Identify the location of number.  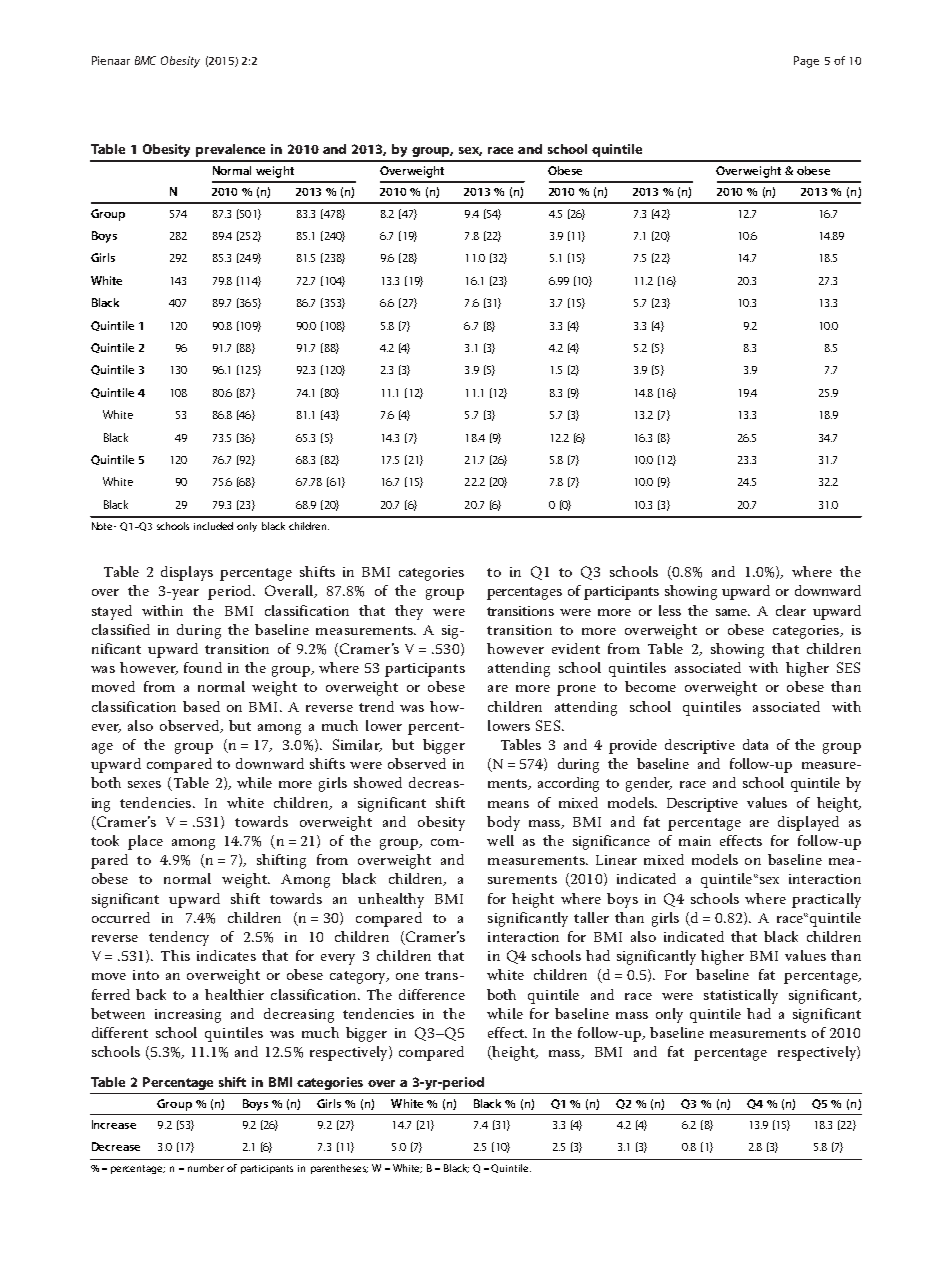
(206, 1168).
